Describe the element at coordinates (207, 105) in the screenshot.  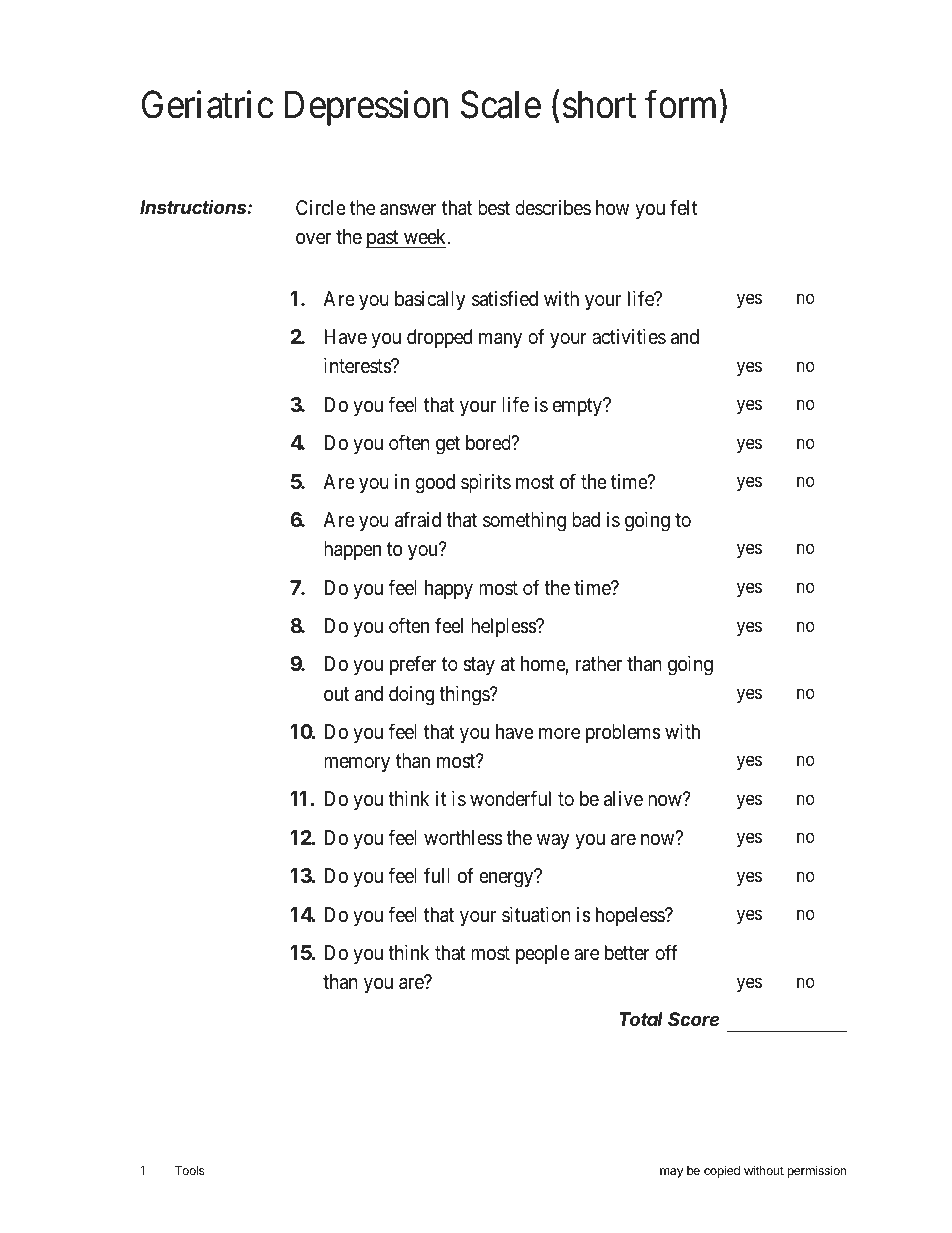
I see `Geriatric` at that location.
